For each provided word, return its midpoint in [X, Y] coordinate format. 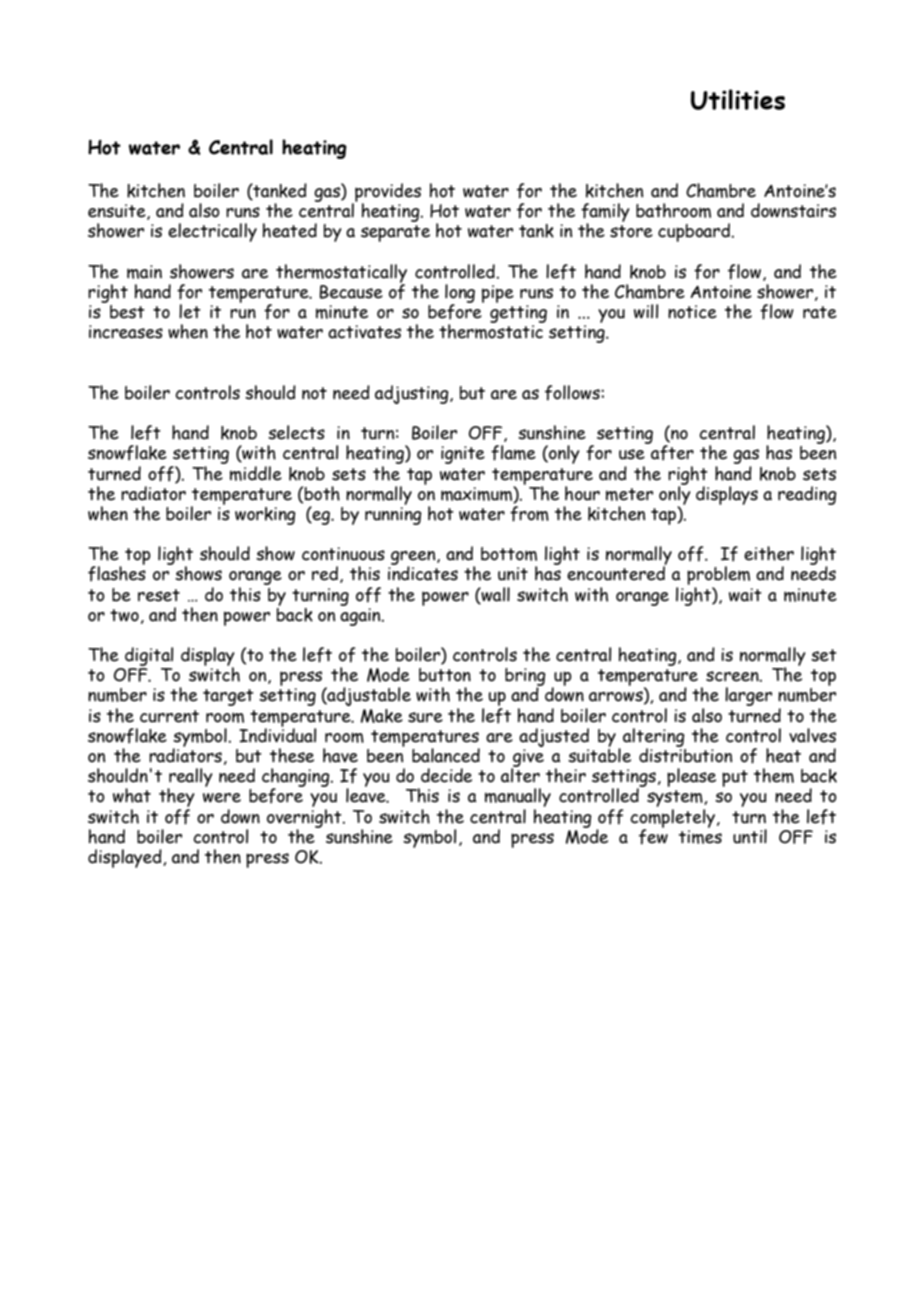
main [144, 272]
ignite [463, 455]
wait [745, 595]
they [177, 799]
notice [692, 312]
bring [525, 678]
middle [256, 473]
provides [387, 193]
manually [518, 799]
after [671, 452]
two [124, 615]
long [460, 294]
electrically [212, 232]
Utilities [738, 99]
